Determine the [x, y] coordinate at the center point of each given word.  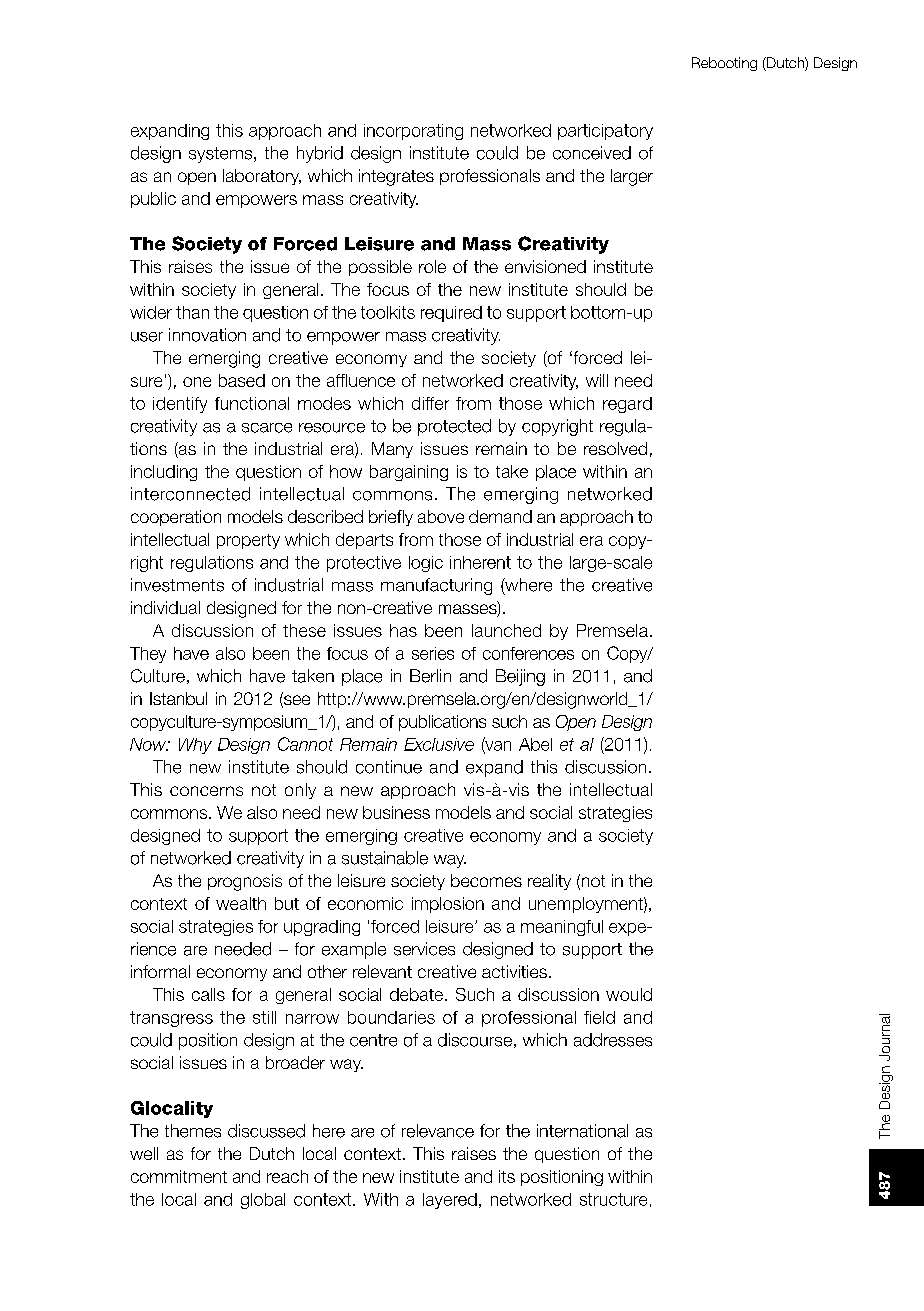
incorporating [413, 132]
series [433, 653]
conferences [528, 653]
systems [222, 155]
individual [165, 607]
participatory [605, 132]
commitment [179, 1176]
